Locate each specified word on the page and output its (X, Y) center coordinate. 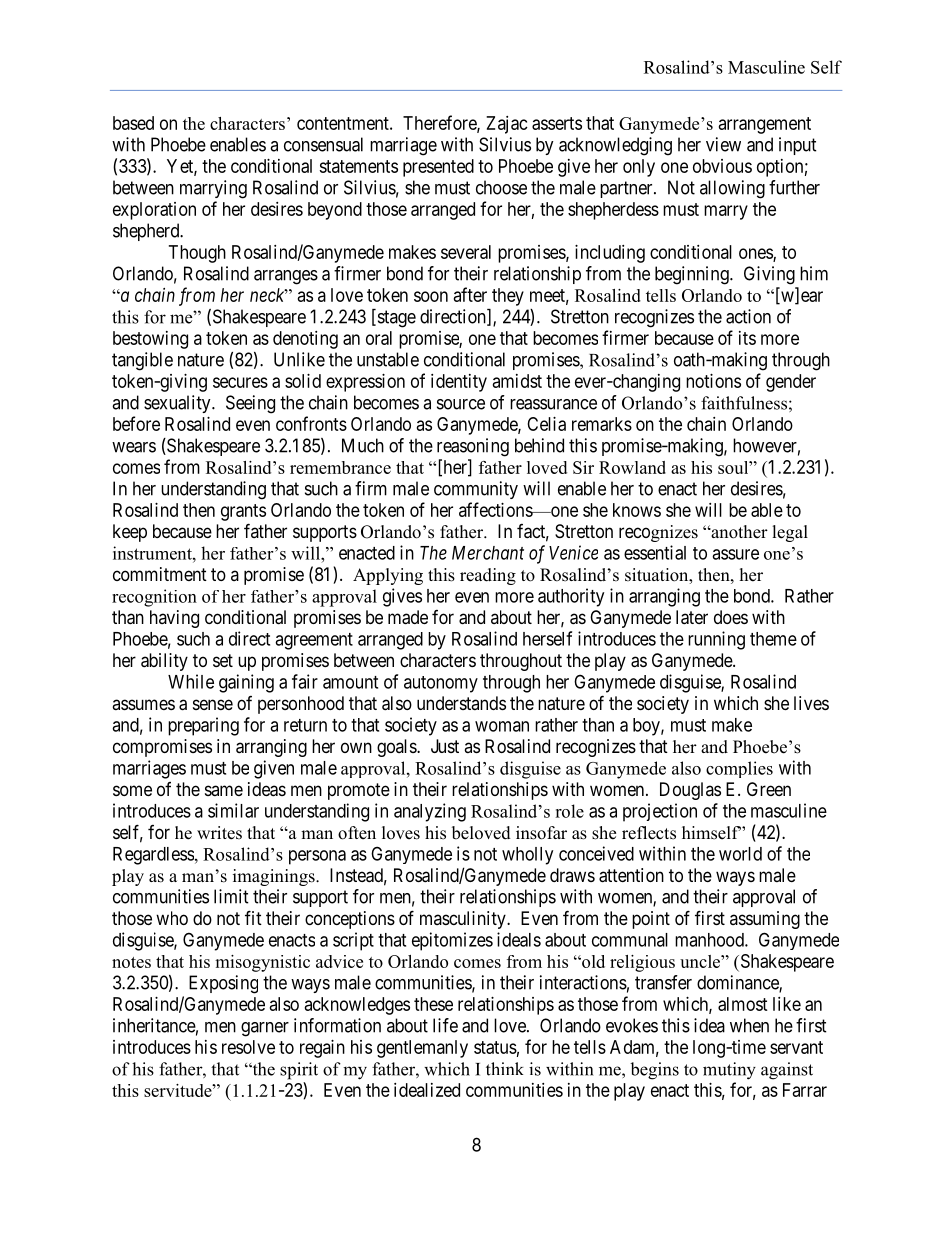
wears (134, 447)
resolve (248, 1047)
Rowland (632, 467)
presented (438, 168)
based (133, 123)
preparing (203, 726)
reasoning (473, 447)
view (723, 144)
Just (445, 746)
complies (739, 769)
